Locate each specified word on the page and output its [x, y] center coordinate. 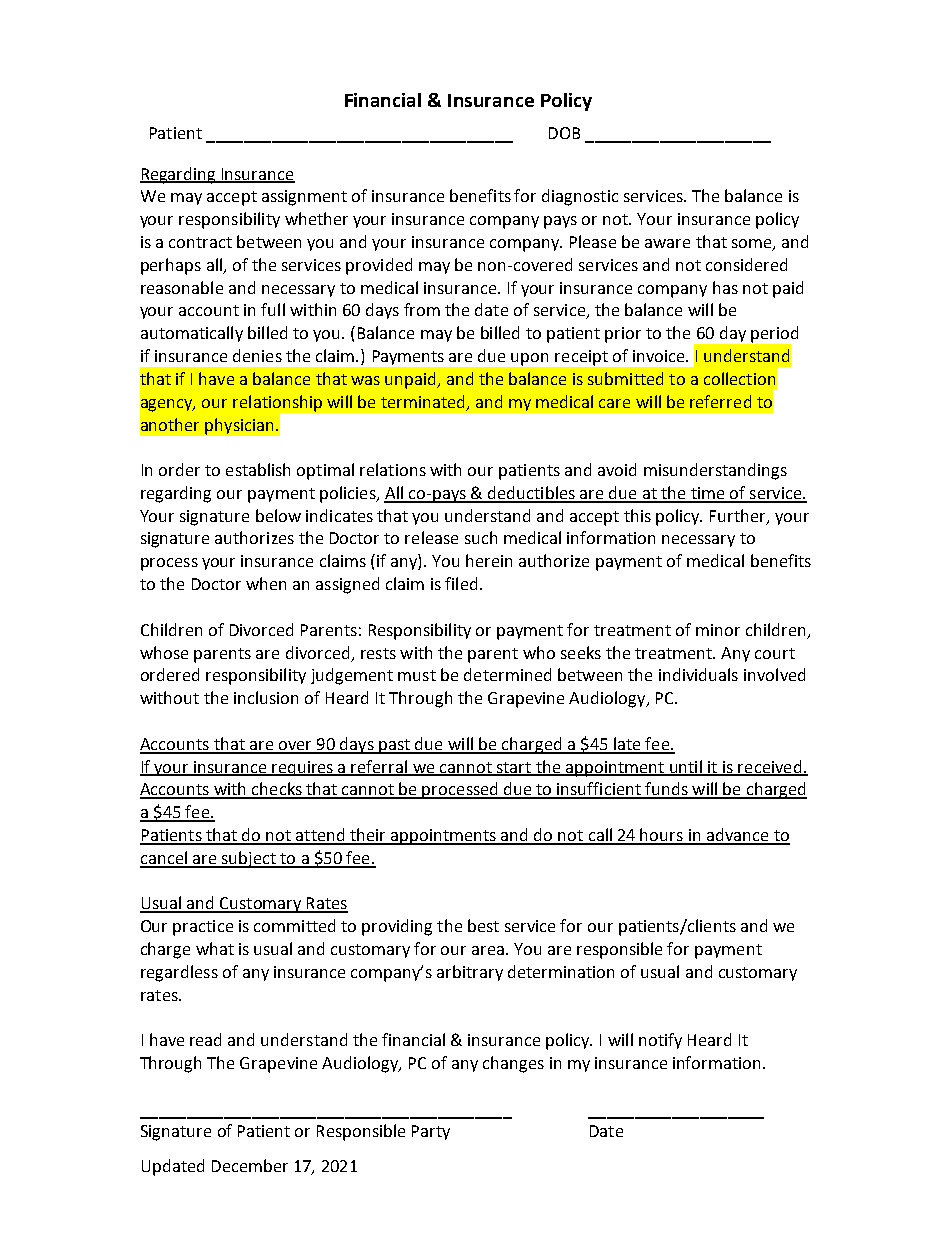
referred [720, 401]
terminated [422, 401]
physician [239, 426]
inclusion [266, 697]
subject [249, 859]
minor [718, 630]
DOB [564, 133]
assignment [304, 198]
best [483, 925]
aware [667, 243]
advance [738, 836]
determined [507, 674]
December [250, 1165]
